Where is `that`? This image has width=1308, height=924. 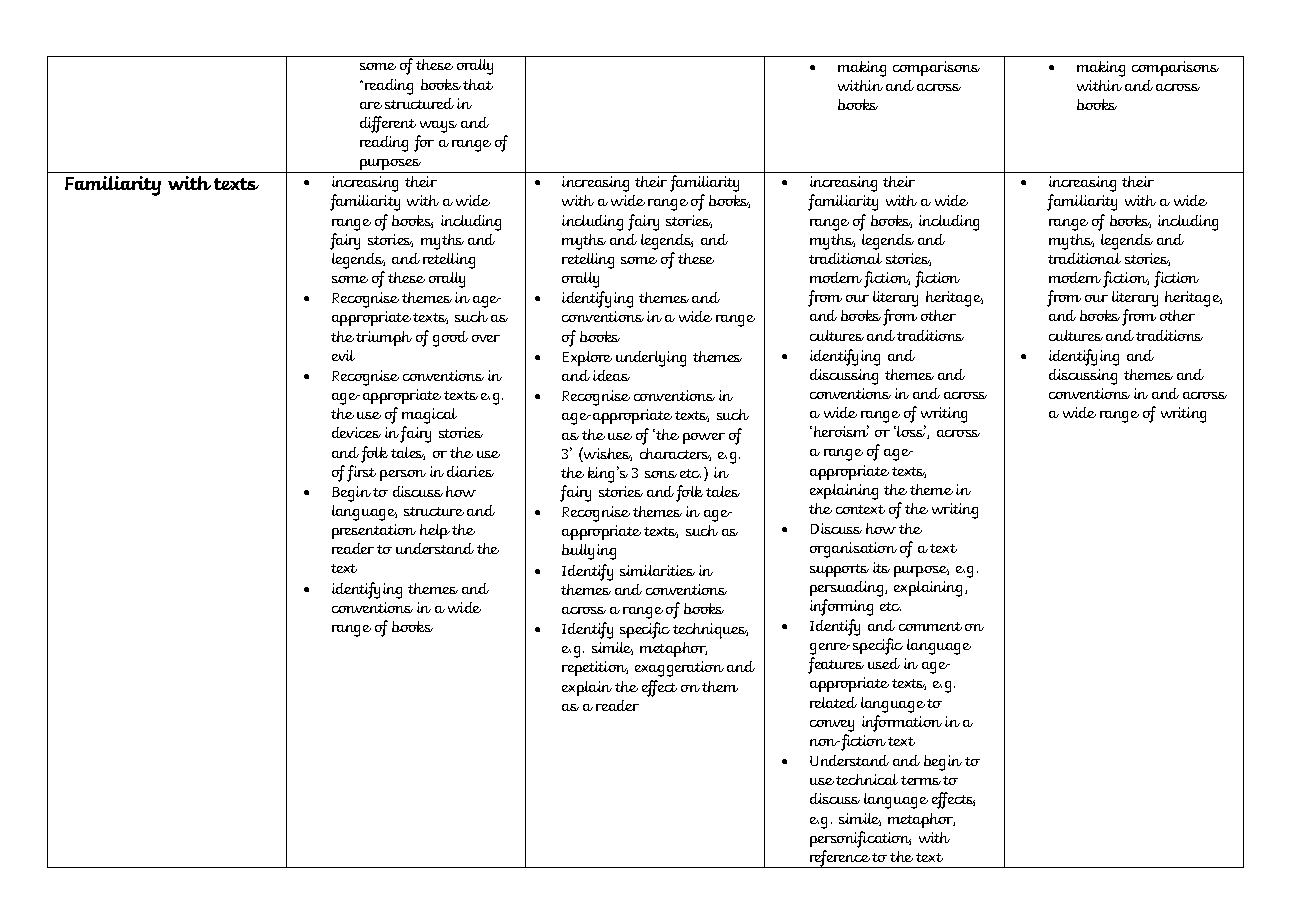 that is located at coordinates (478, 84).
